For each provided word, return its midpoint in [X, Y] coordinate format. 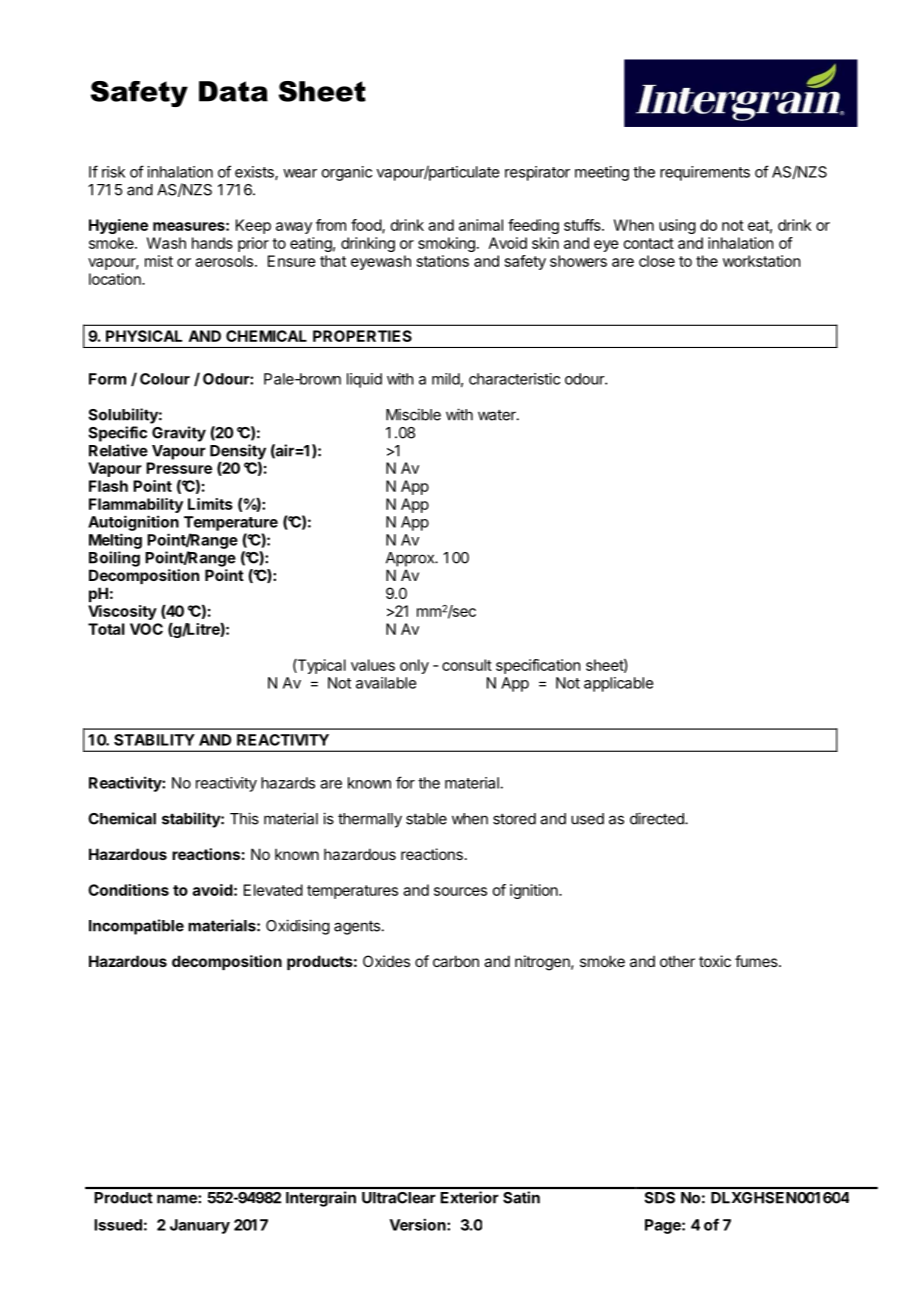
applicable [618, 684]
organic [347, 173]
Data [233, 91]
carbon [456, 961]
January [200, 1226]
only [414, 666]
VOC [146, 629]
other [677, 961]
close [657, 261]
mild [446, 379]
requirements [705, 173]
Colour [165, 379]
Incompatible [136, 927]
